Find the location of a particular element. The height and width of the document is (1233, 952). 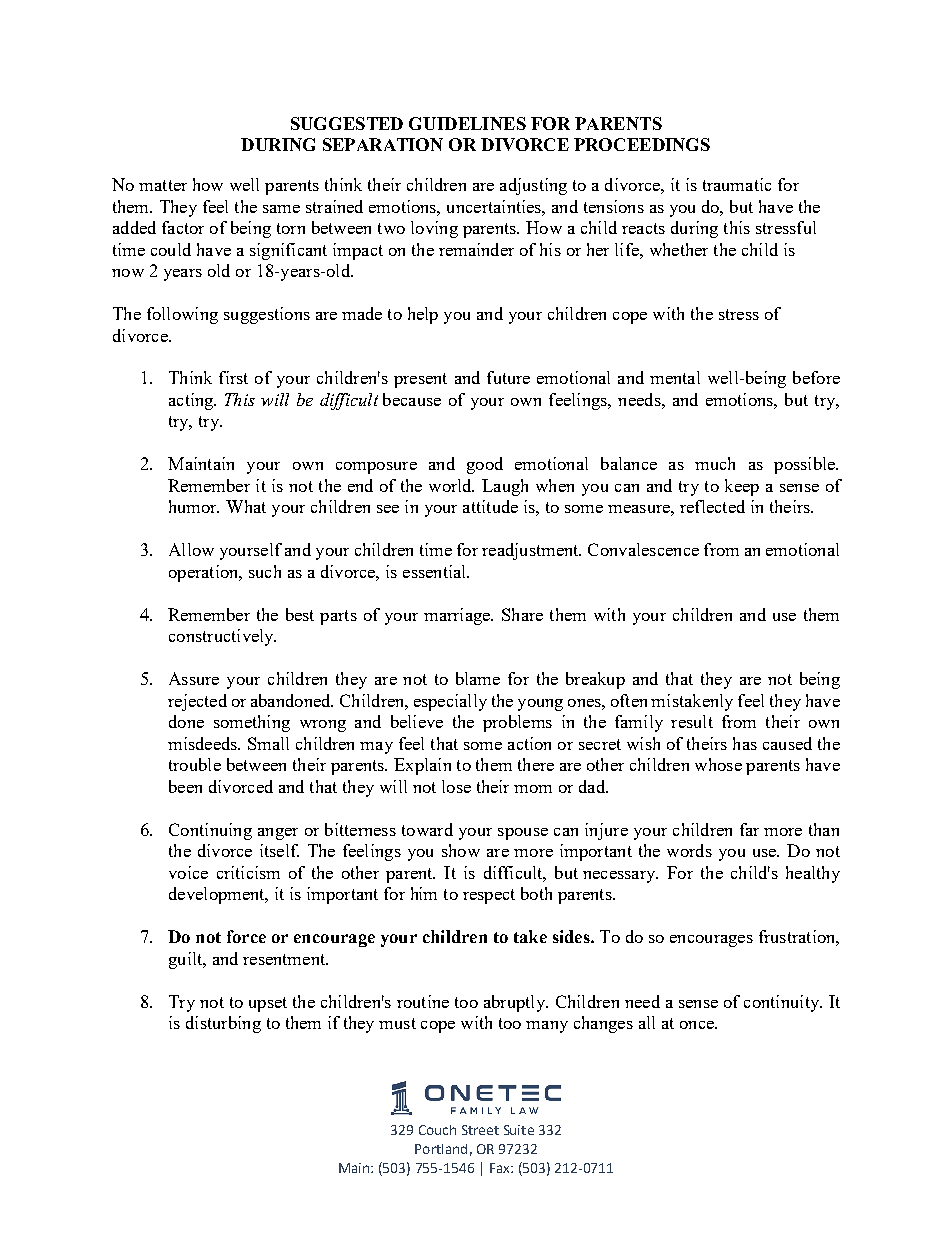

disturbing is located at coordinates (223, 1024).
